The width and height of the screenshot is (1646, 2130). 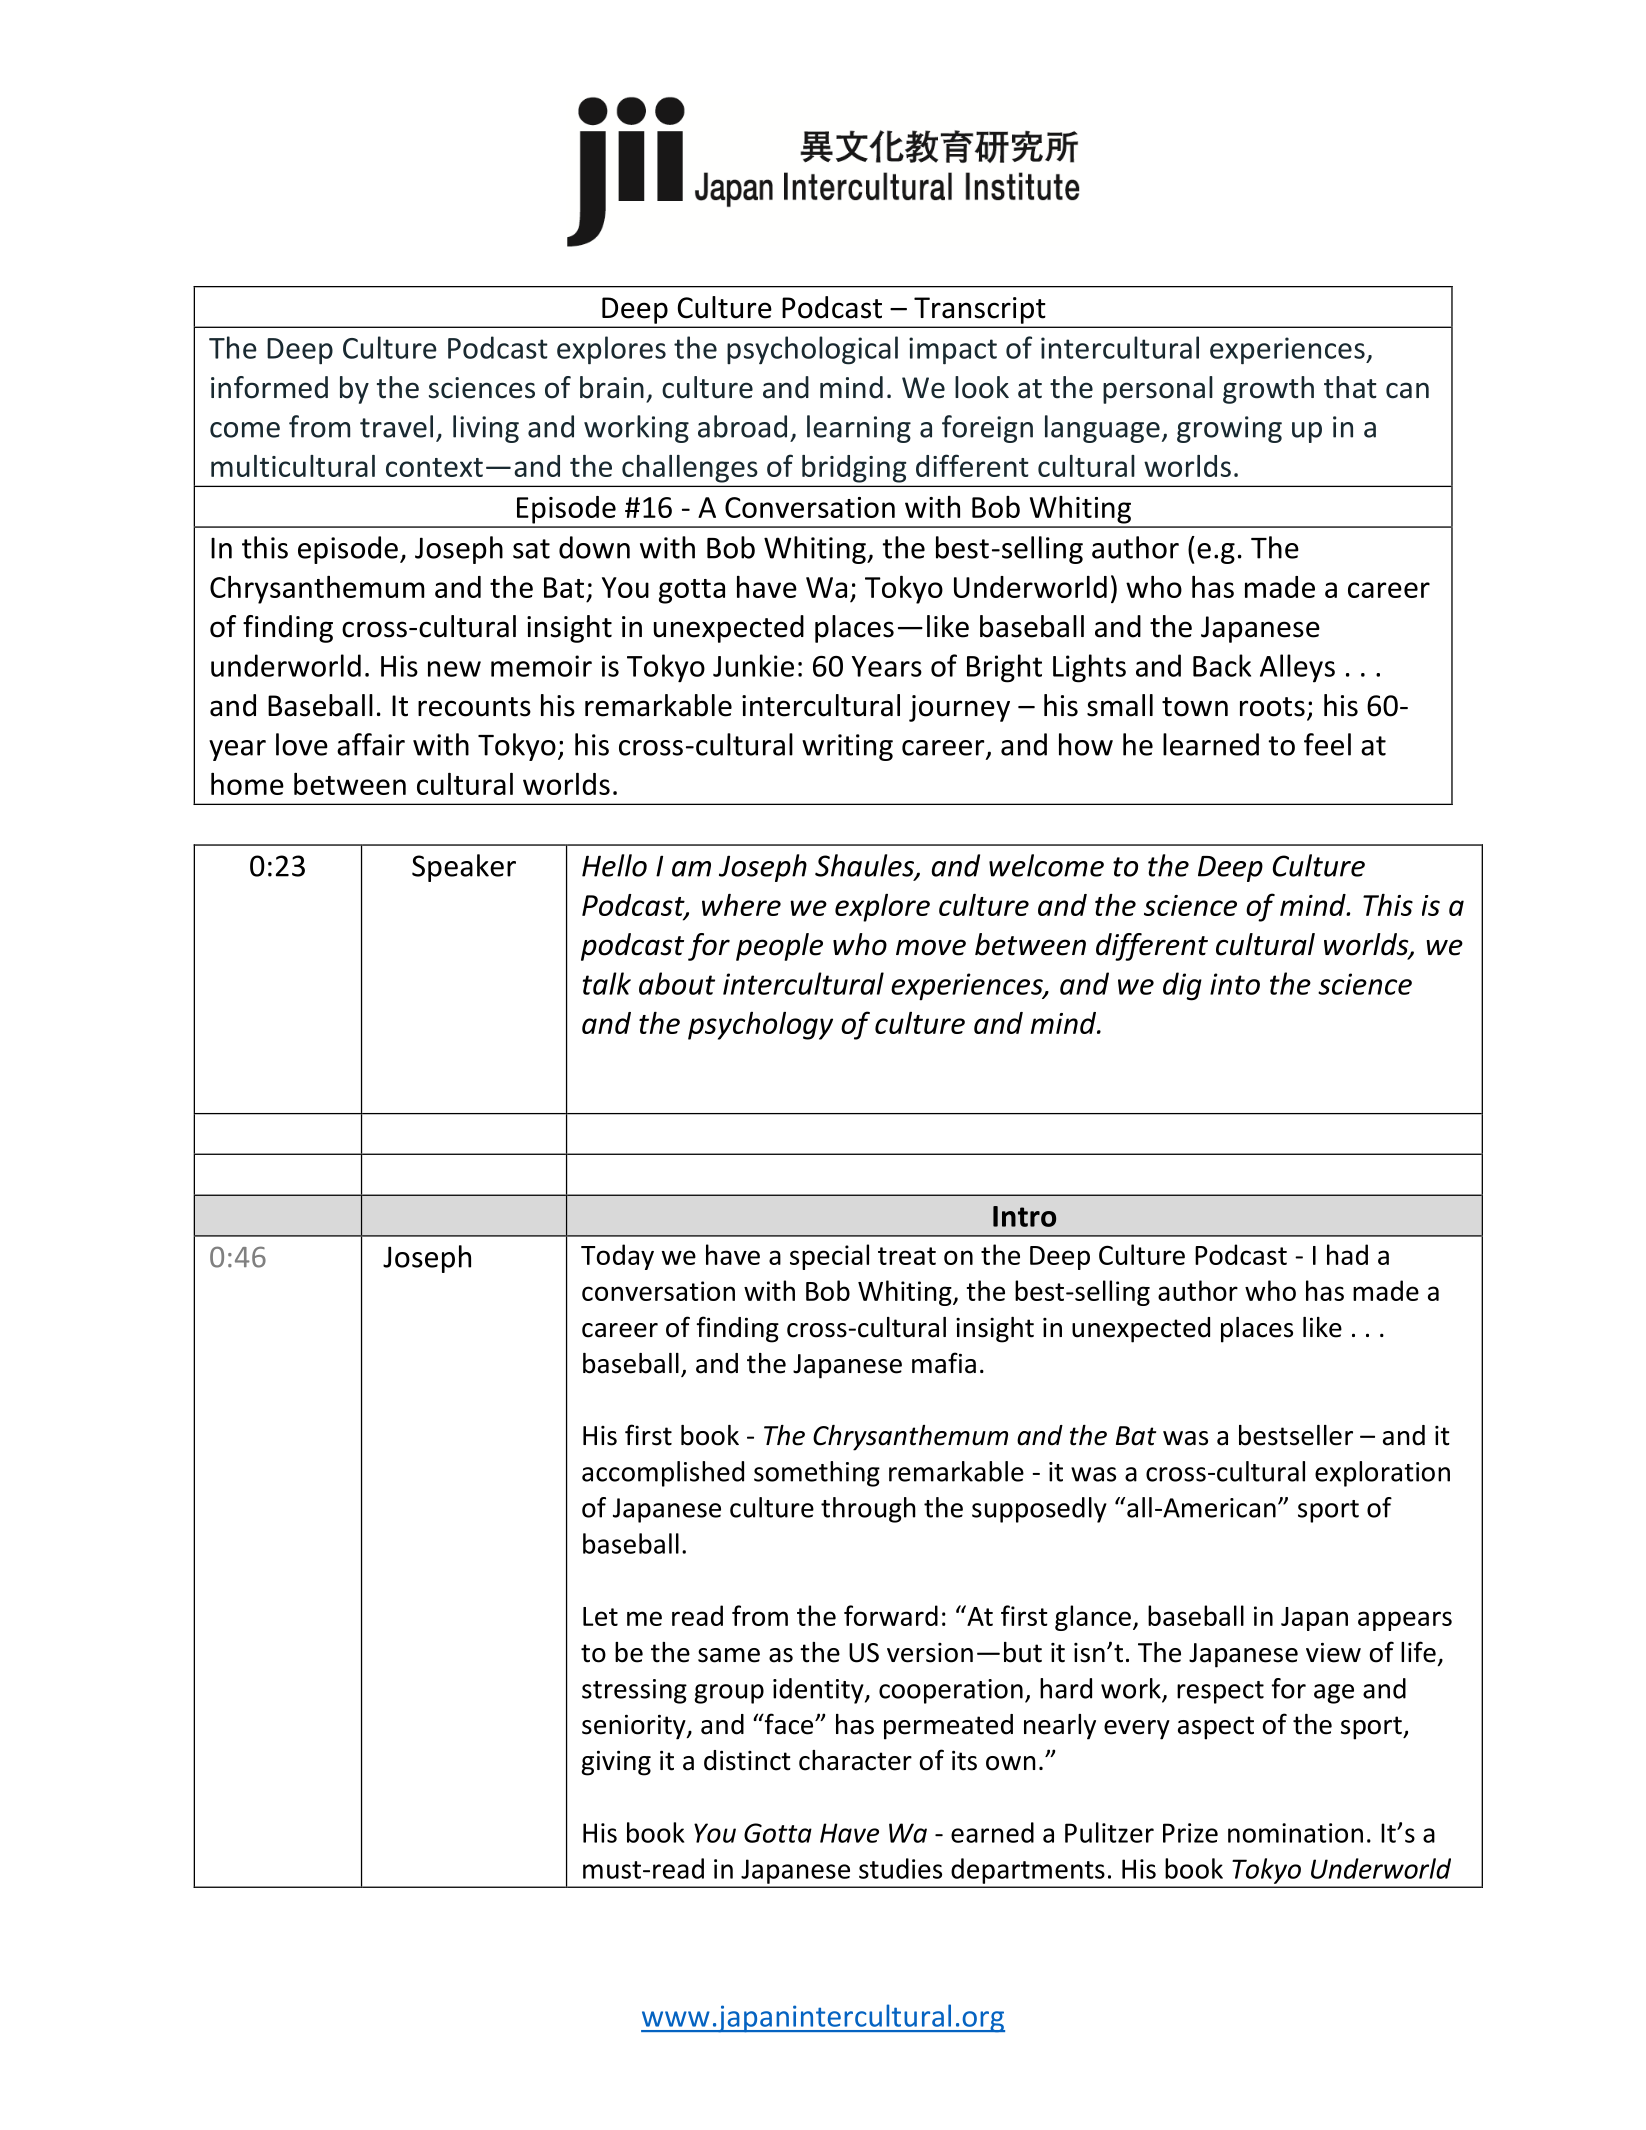 I want to click on feel, so click(x=1327, y=744).
